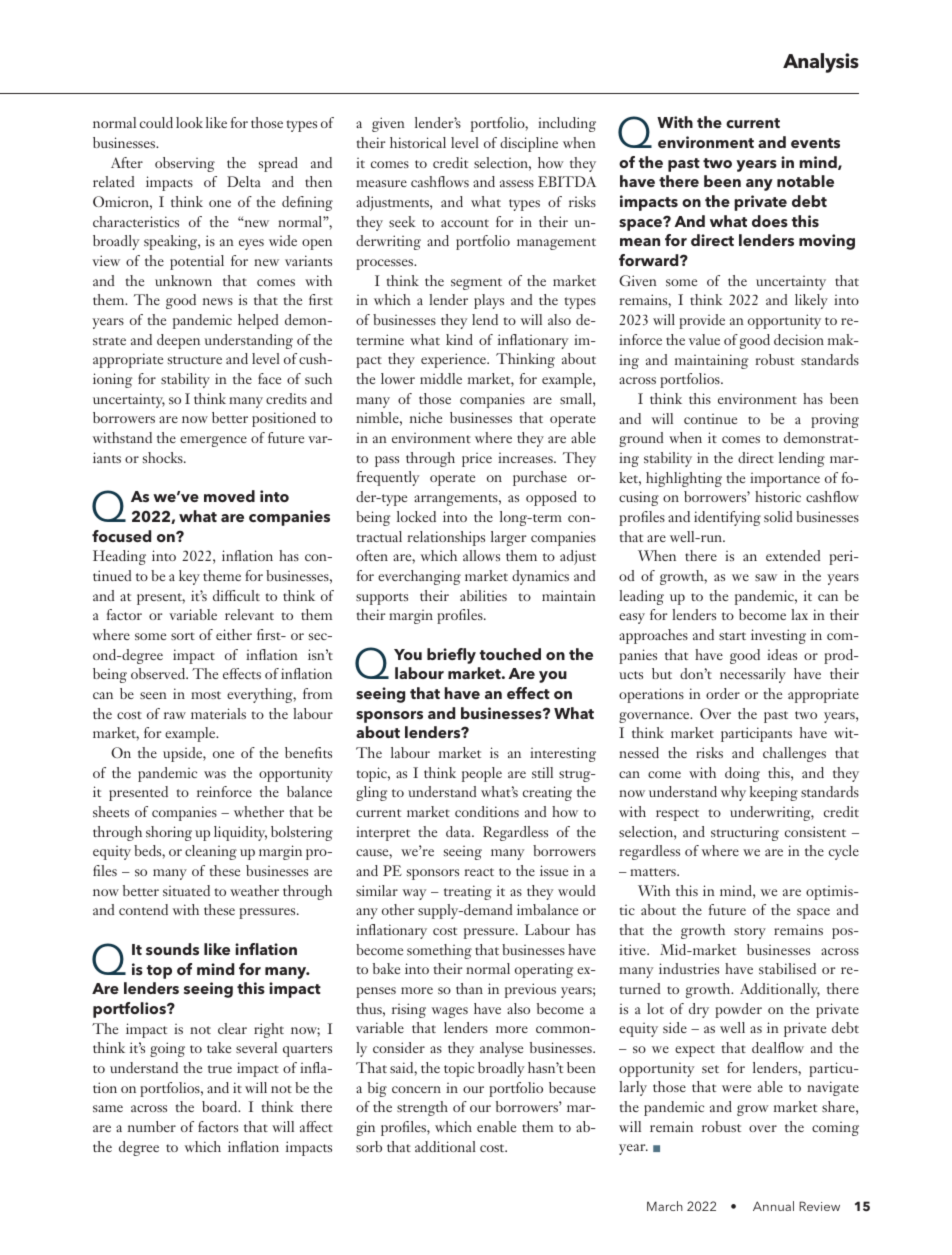 The width and height of the screenshot is (952, 1255). Describe the element at coordinates (189, 122) in the screenshot. I see `look` at that location.
